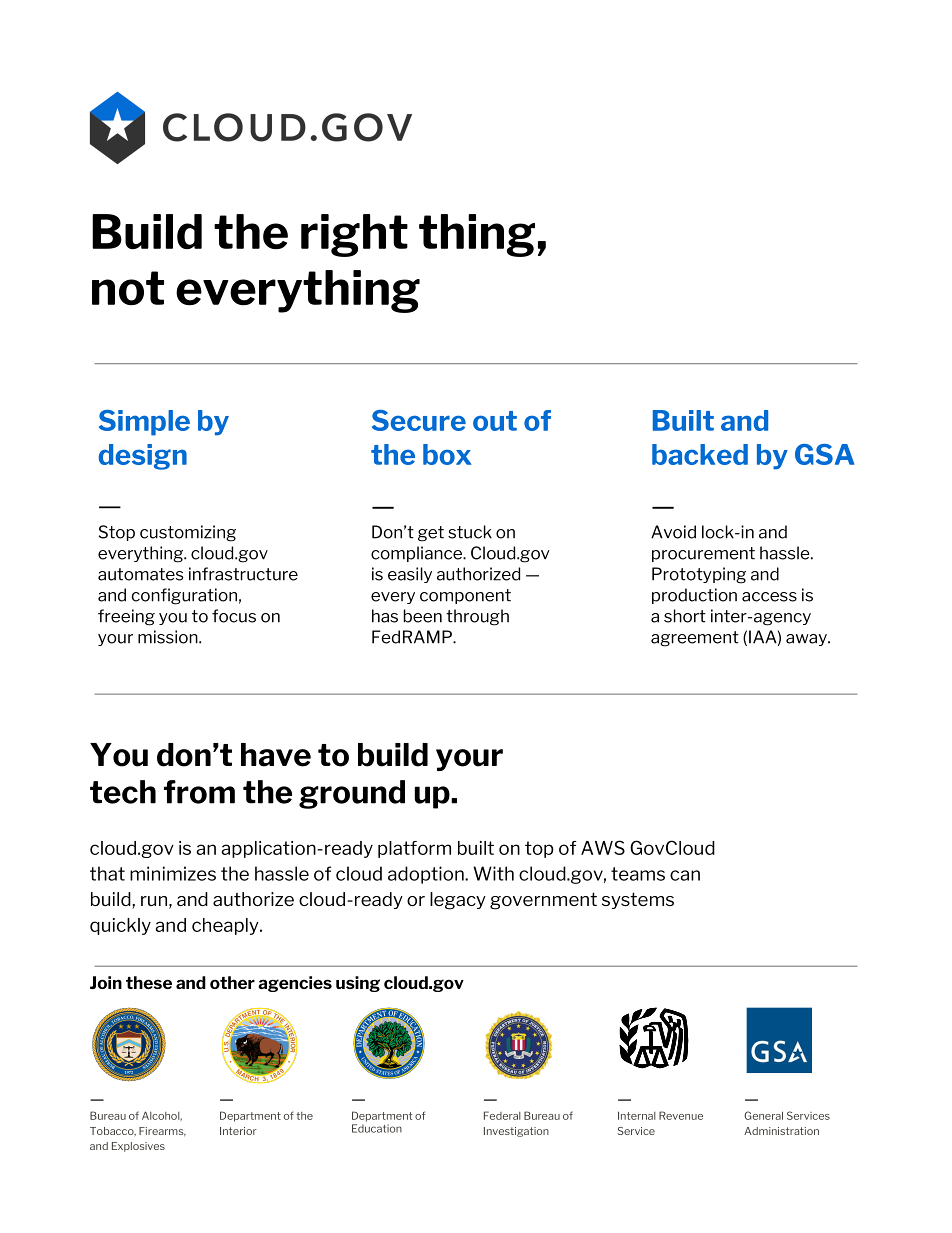  What do you see at coordinates (128, 288) in the page?
I see `not` at bounding box center [128, 288].
